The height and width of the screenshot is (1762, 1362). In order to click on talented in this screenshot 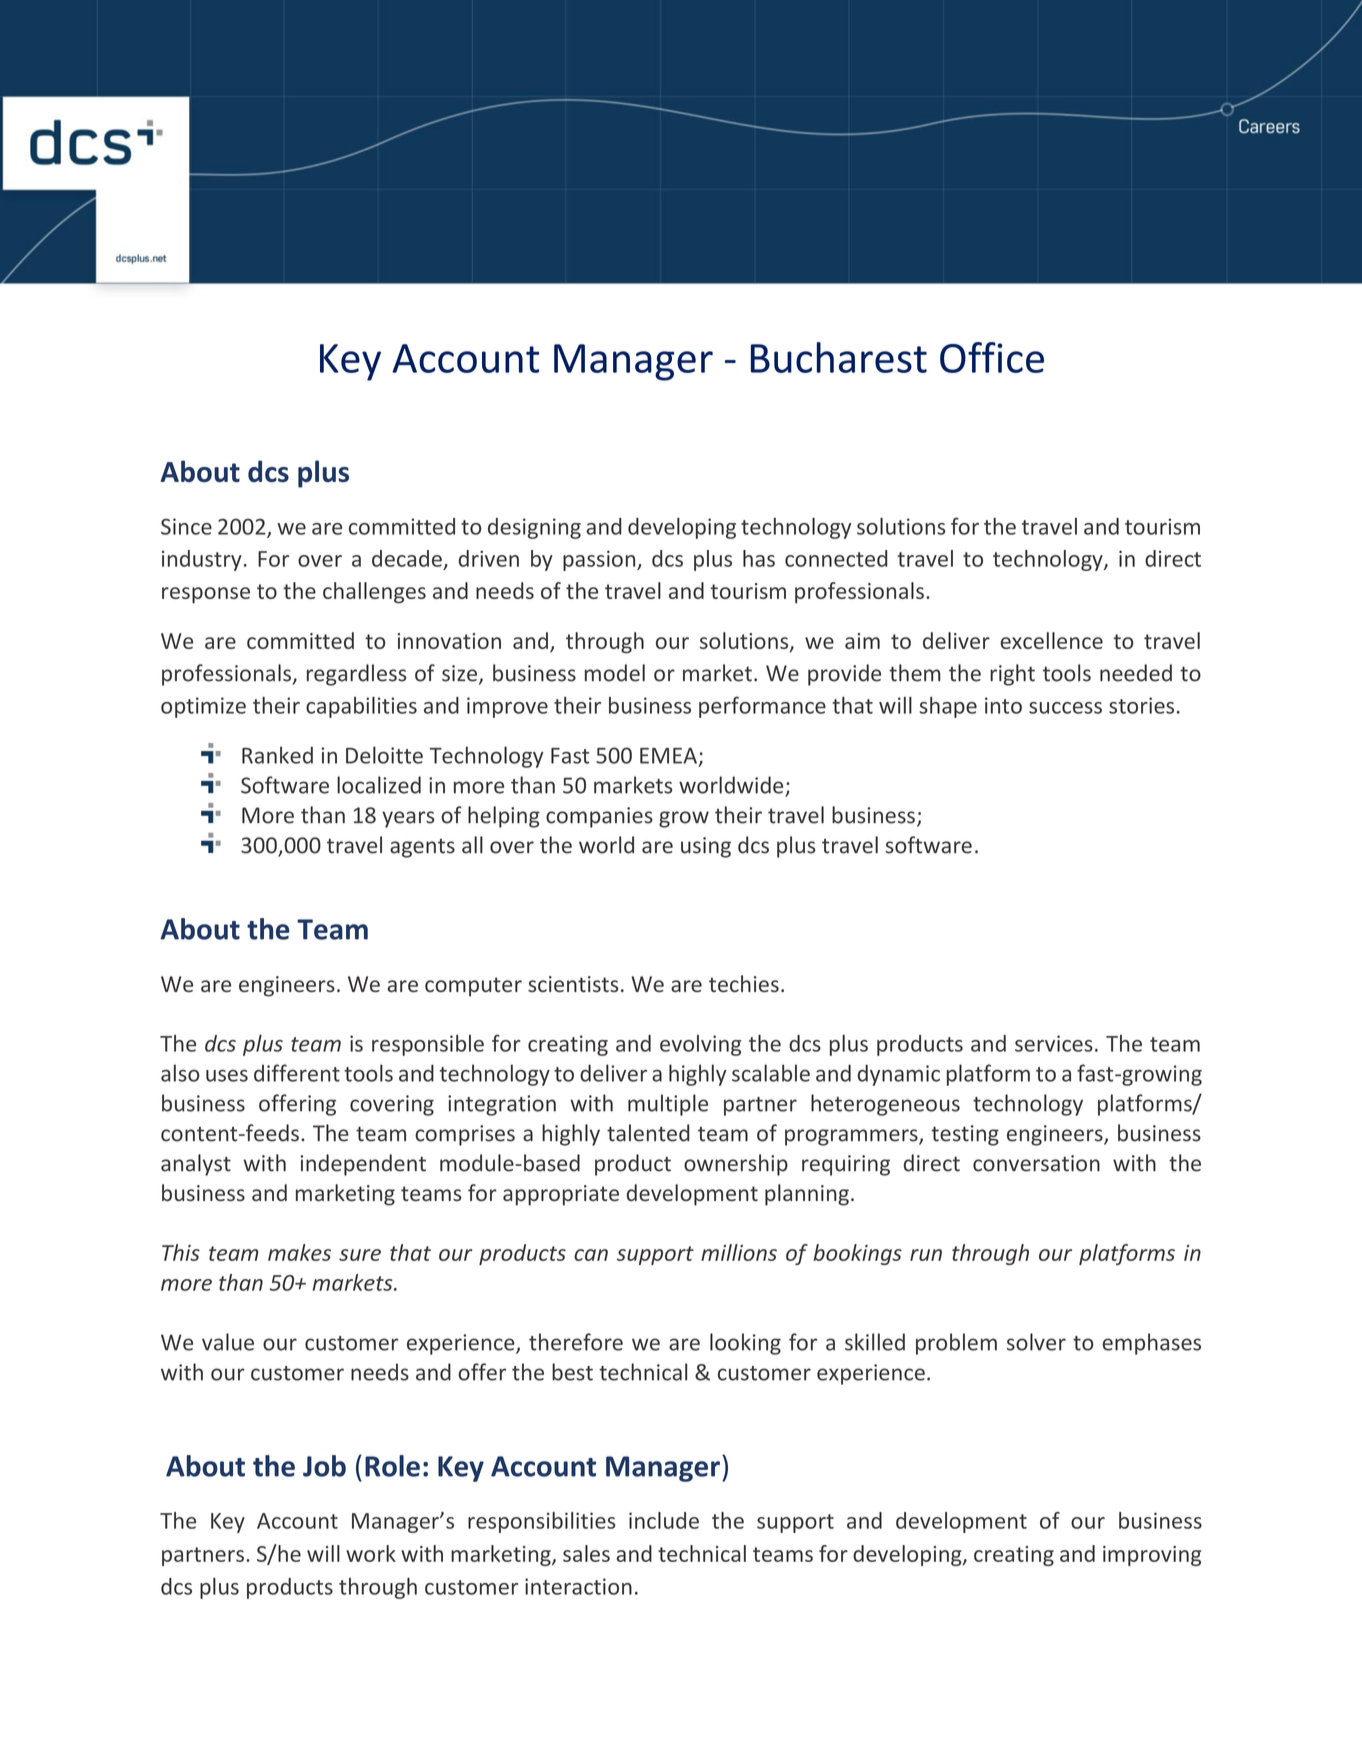, I will do `click(648, 1133)`.
